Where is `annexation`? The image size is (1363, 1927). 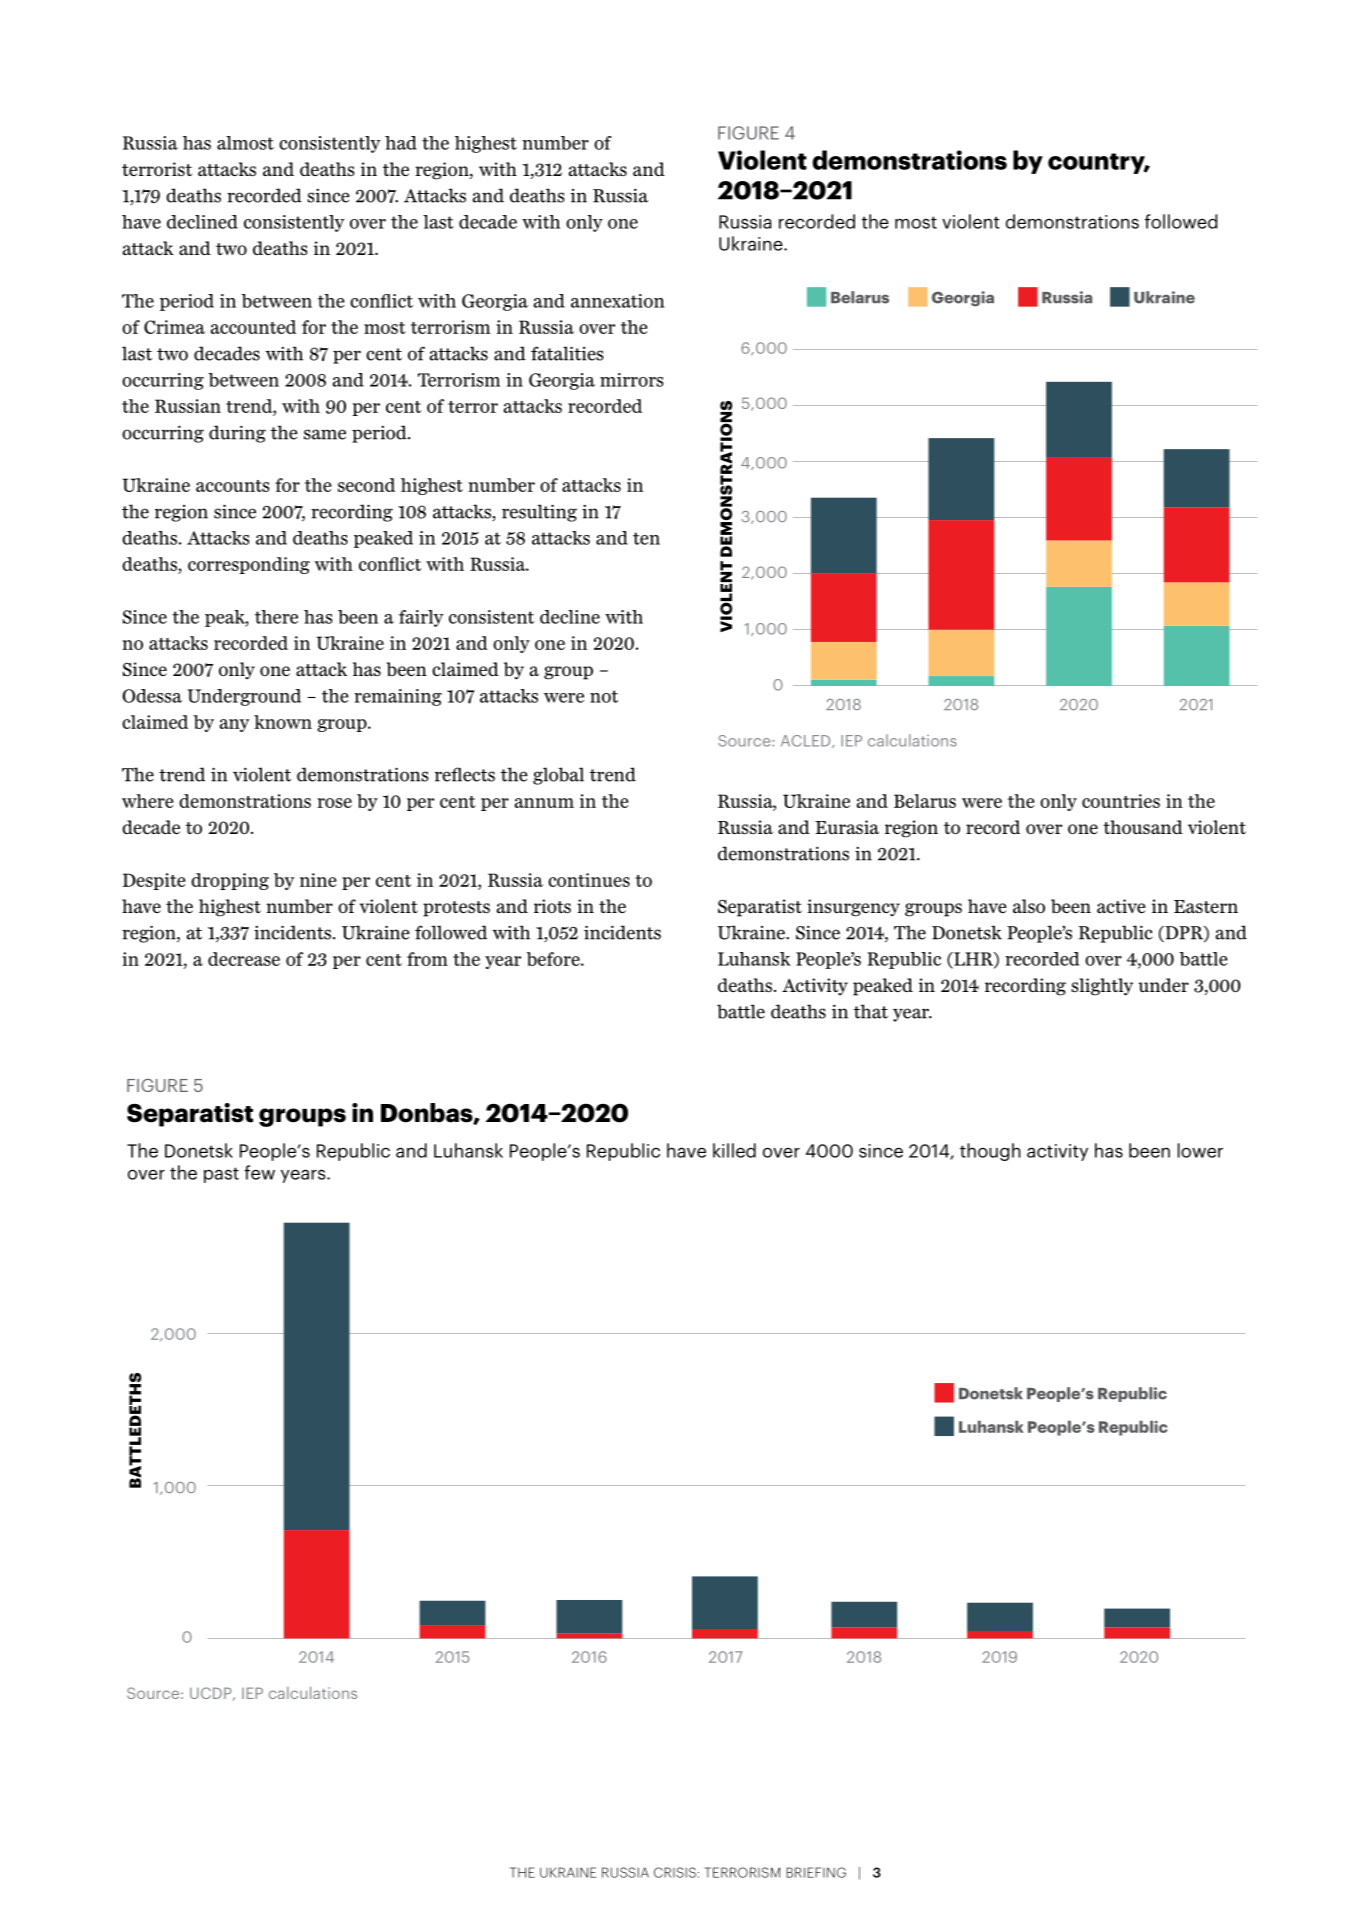
annexation is located at coordinates (618, 301).
